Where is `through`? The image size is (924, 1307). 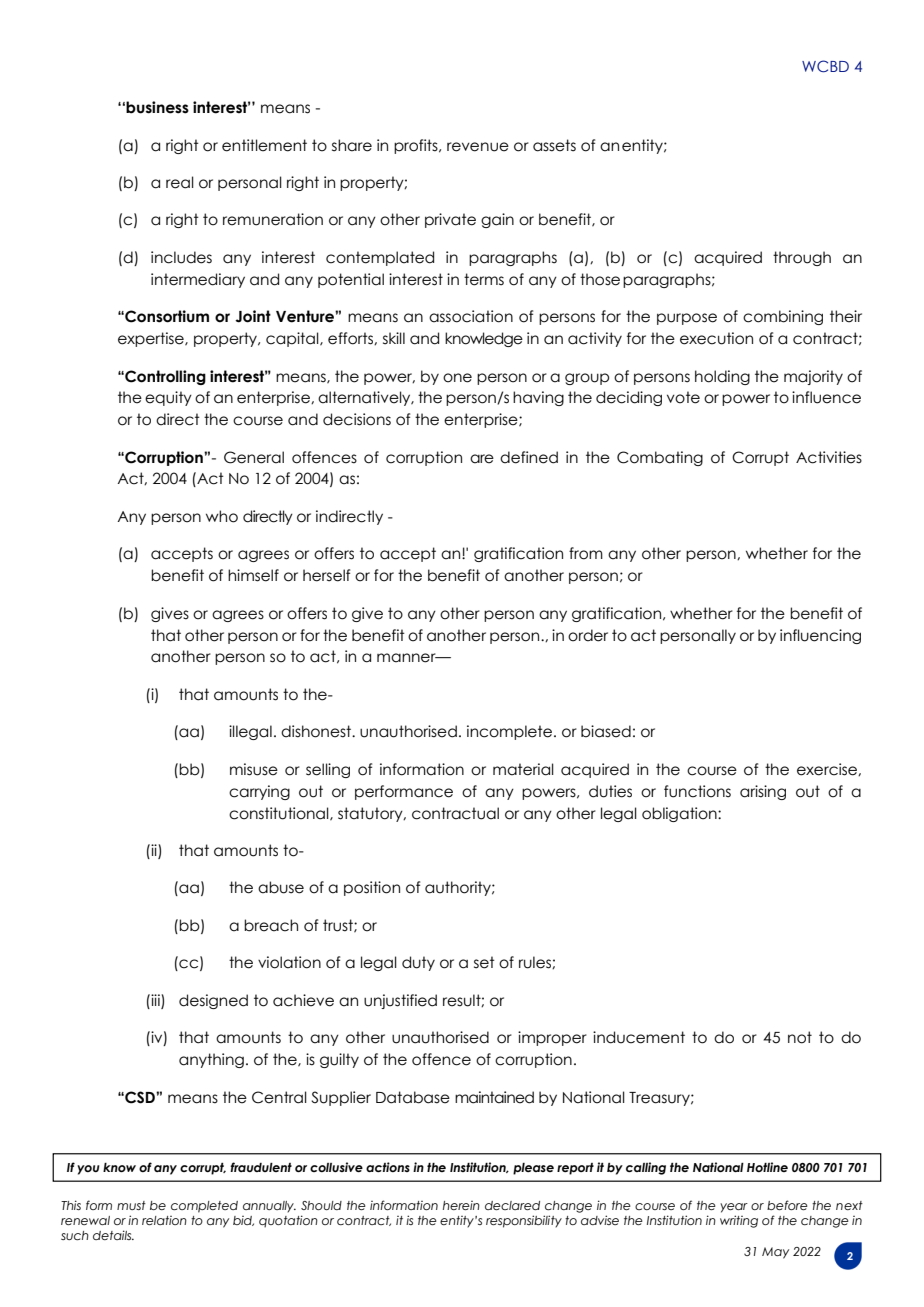 through is located at coordinates (802, 258).
